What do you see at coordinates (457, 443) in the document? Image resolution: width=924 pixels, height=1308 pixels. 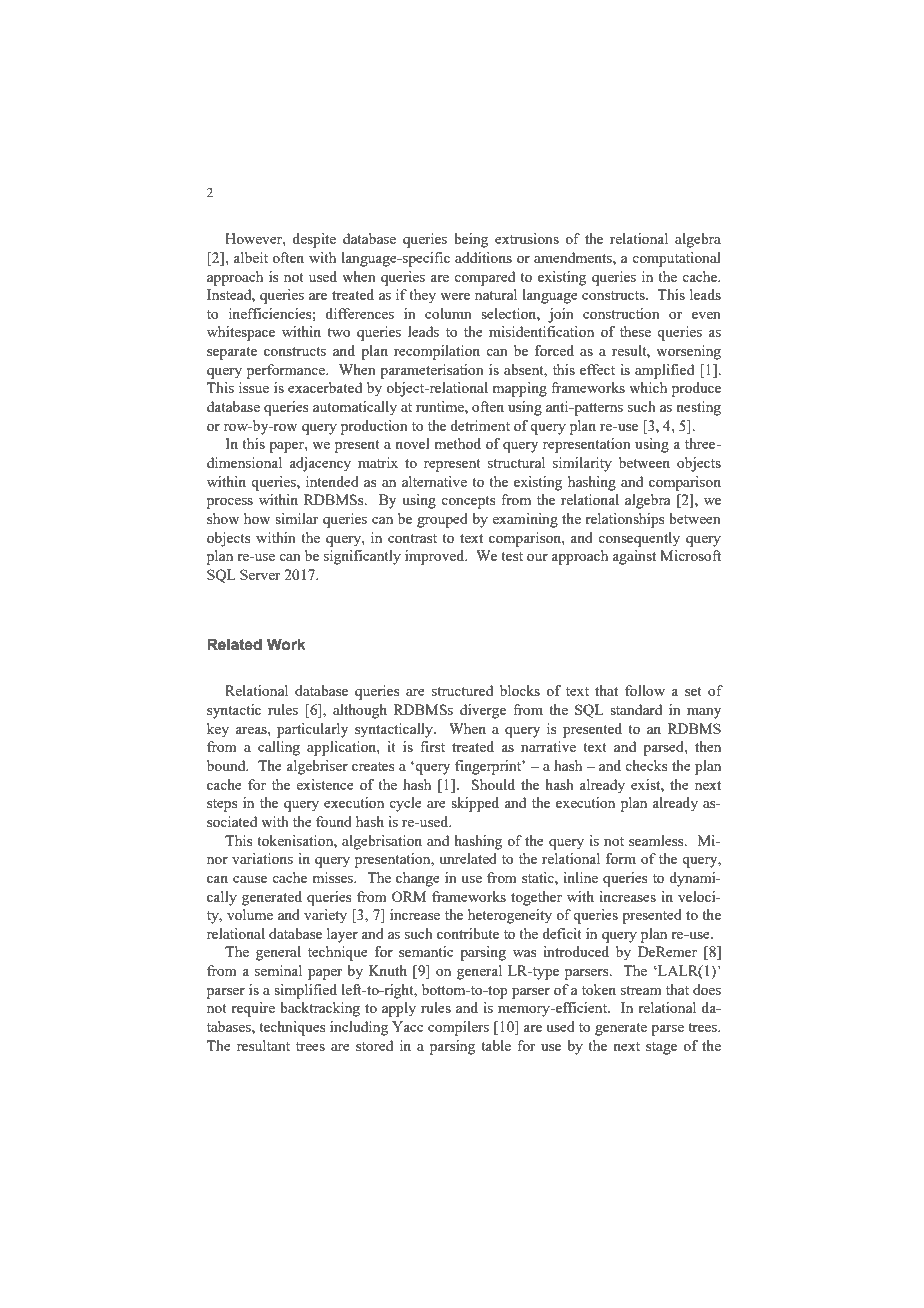 I see `method` at bounding box center [457, 443].
